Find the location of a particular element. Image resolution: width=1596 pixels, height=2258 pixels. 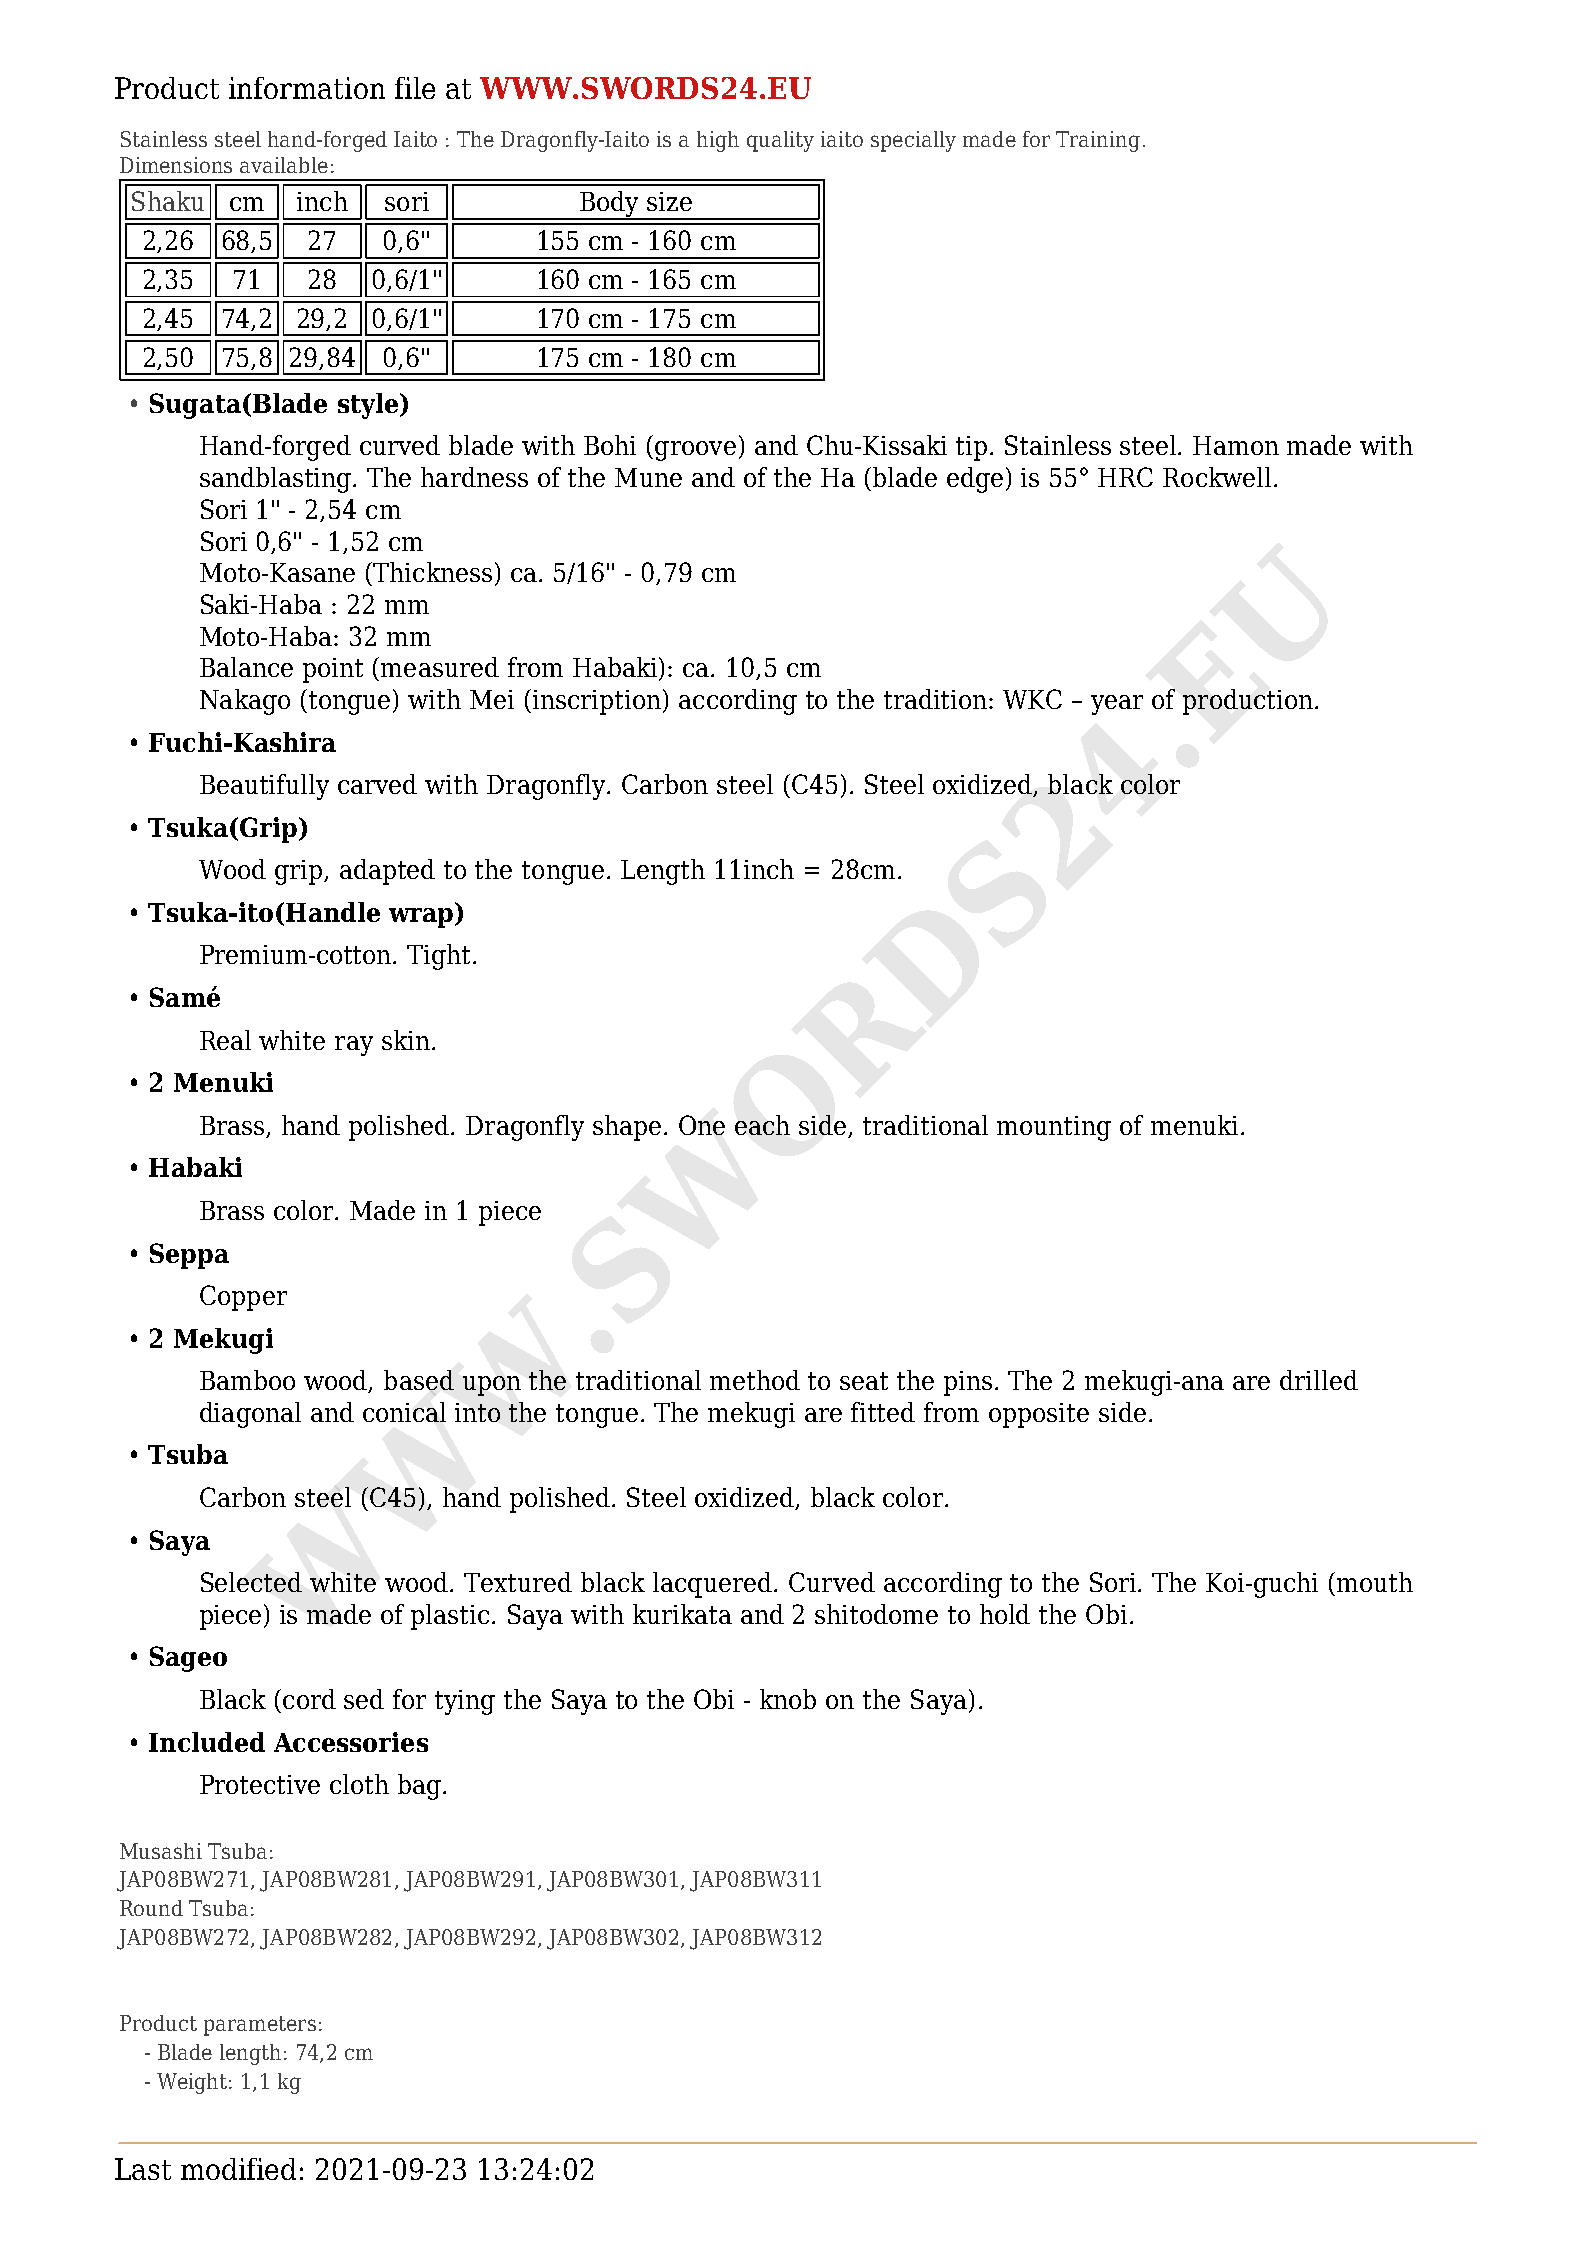

Training is located at coordinates (1098, 141).
